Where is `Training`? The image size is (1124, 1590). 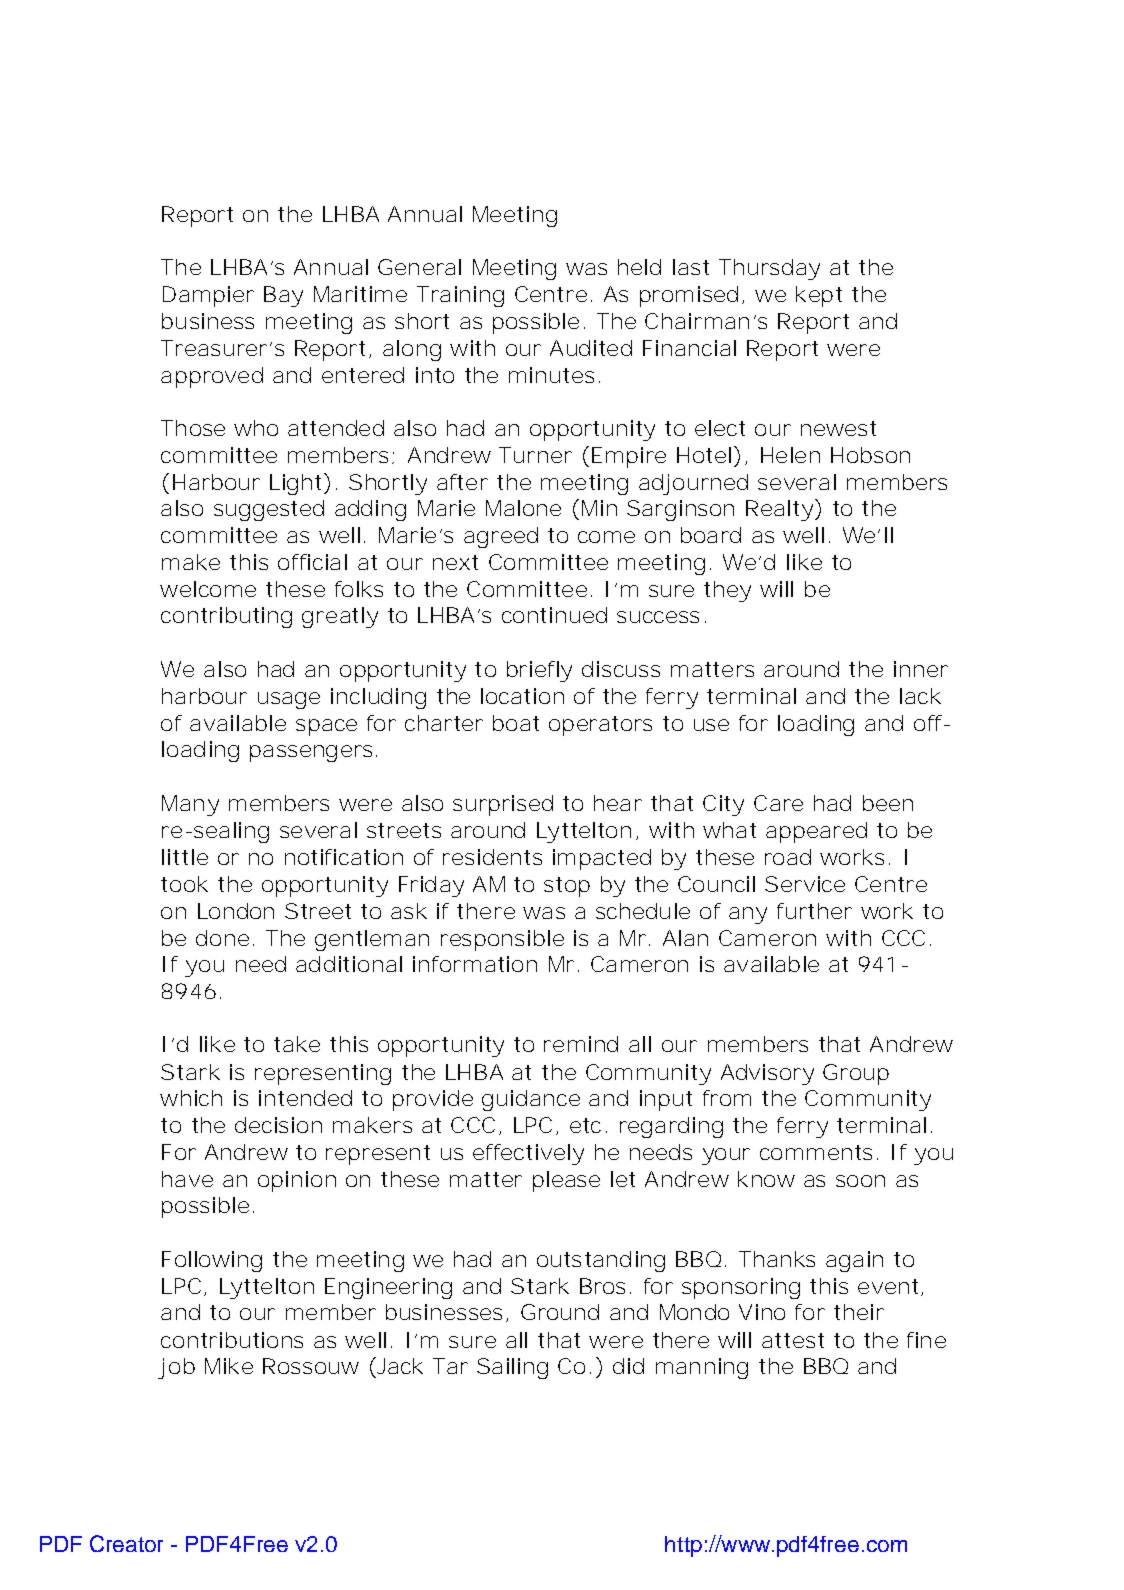
Training is located at coordinates (460, 296).
